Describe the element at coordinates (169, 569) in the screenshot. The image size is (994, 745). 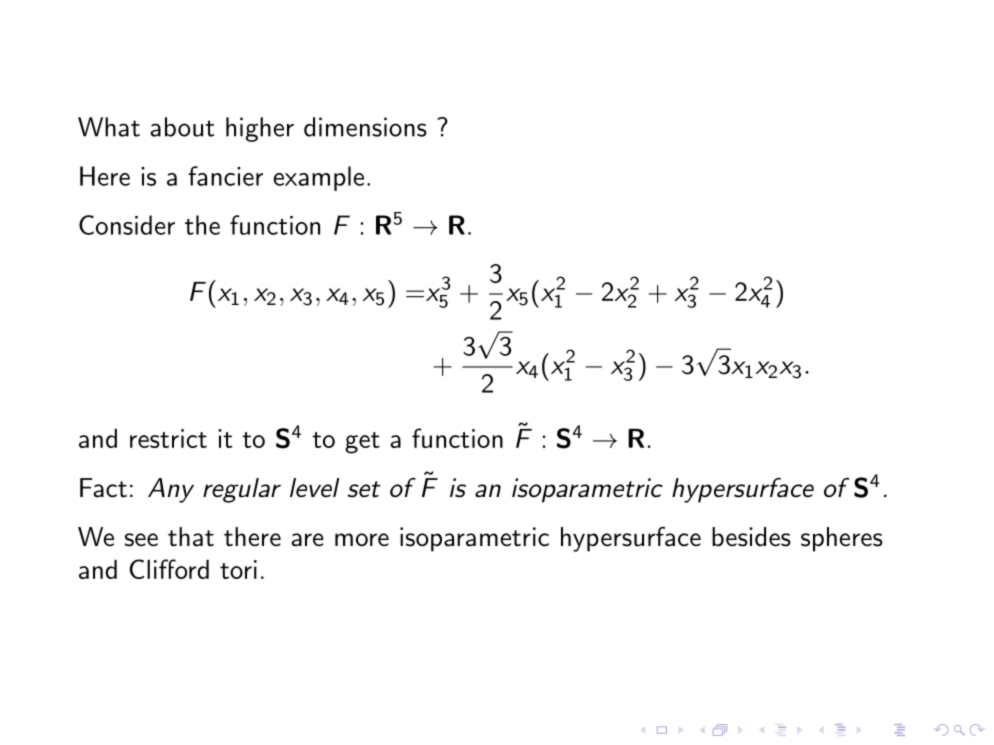
I see `Clifford` at that location.
